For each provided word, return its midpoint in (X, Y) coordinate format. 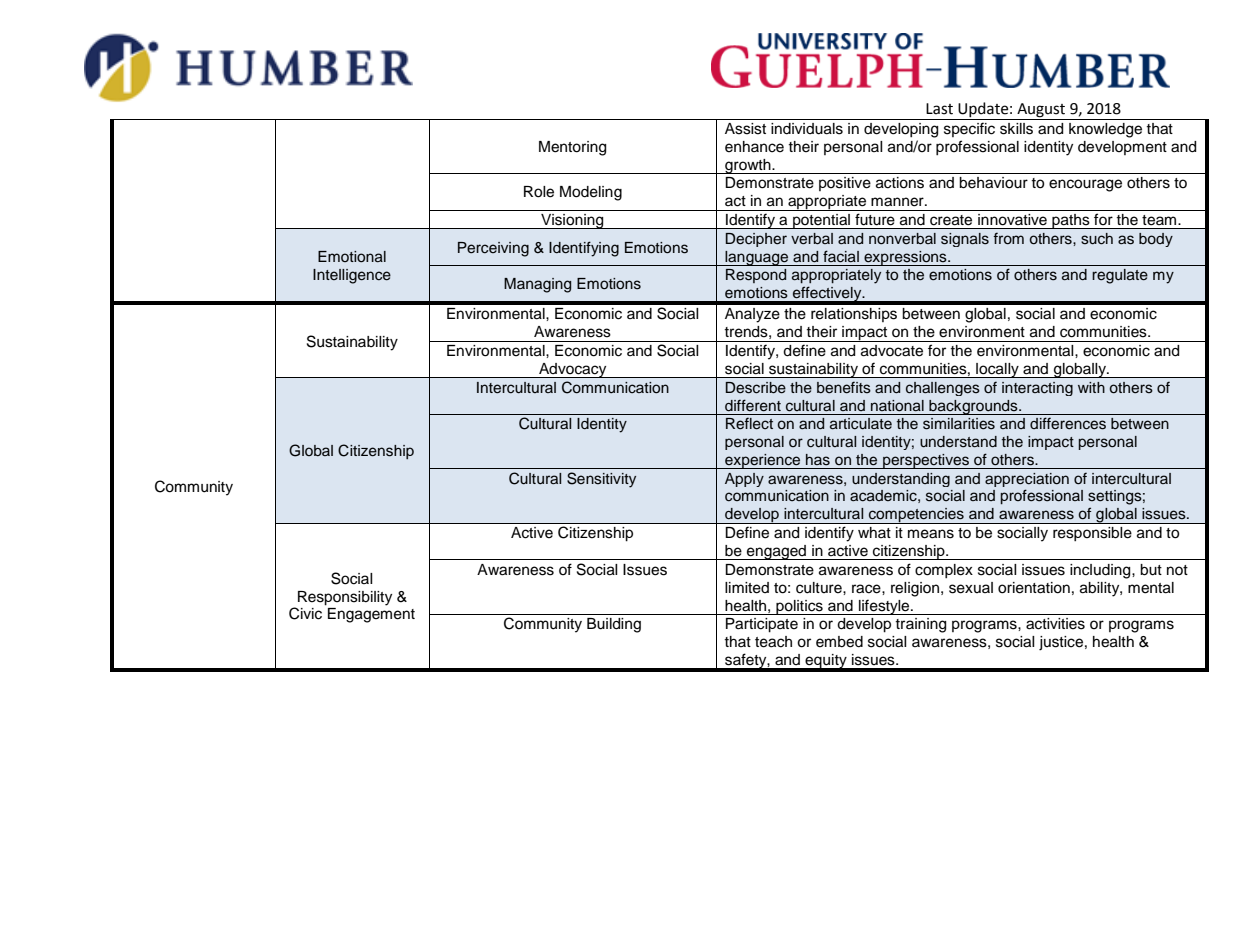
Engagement (371, 615)
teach (773, 642)
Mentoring (572, 148)
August (1041, 111)
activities (1055, 624)
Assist (745, 129)
